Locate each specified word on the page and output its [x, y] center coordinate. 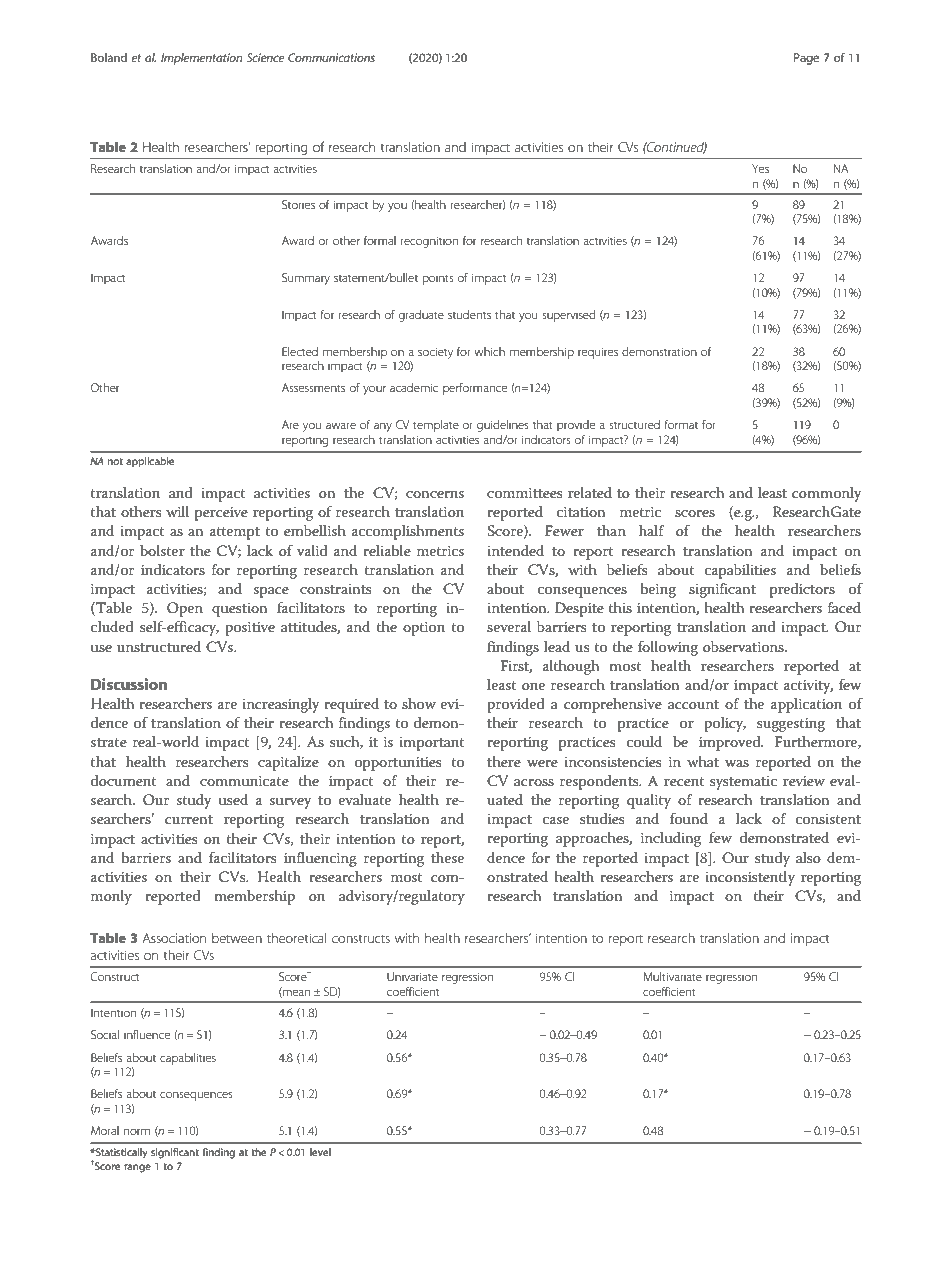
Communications [331, 57]
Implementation [202, 59]
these [447, 857]
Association [174, 938]
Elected [300, 351]
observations [744, 646]
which [489, 351]
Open [185, 609]
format [681, 424]
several [509, 626]
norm [137, 1131]
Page [806, 59]
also [808, 857]
